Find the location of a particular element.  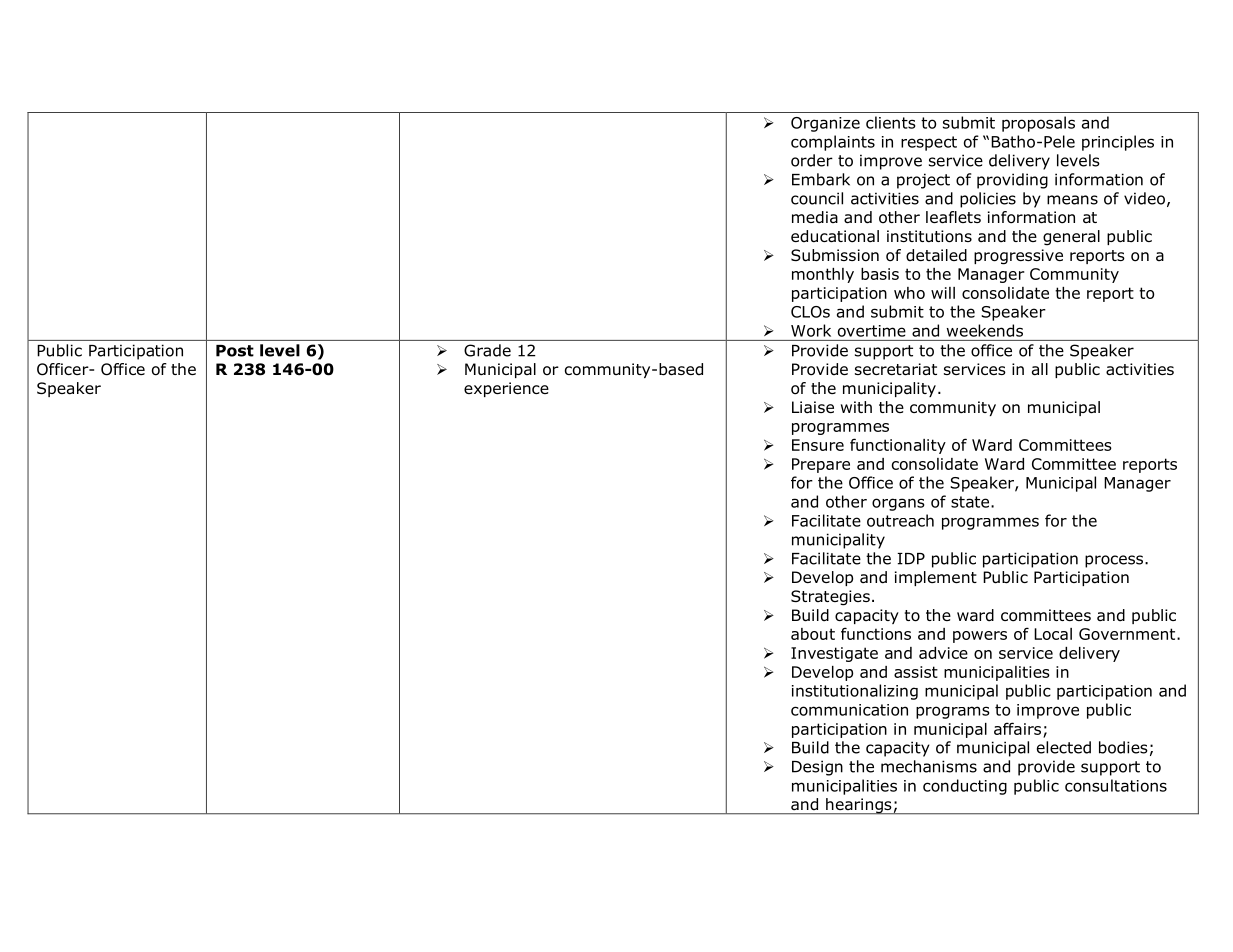

hearings is located at coordinates (859, 806).
